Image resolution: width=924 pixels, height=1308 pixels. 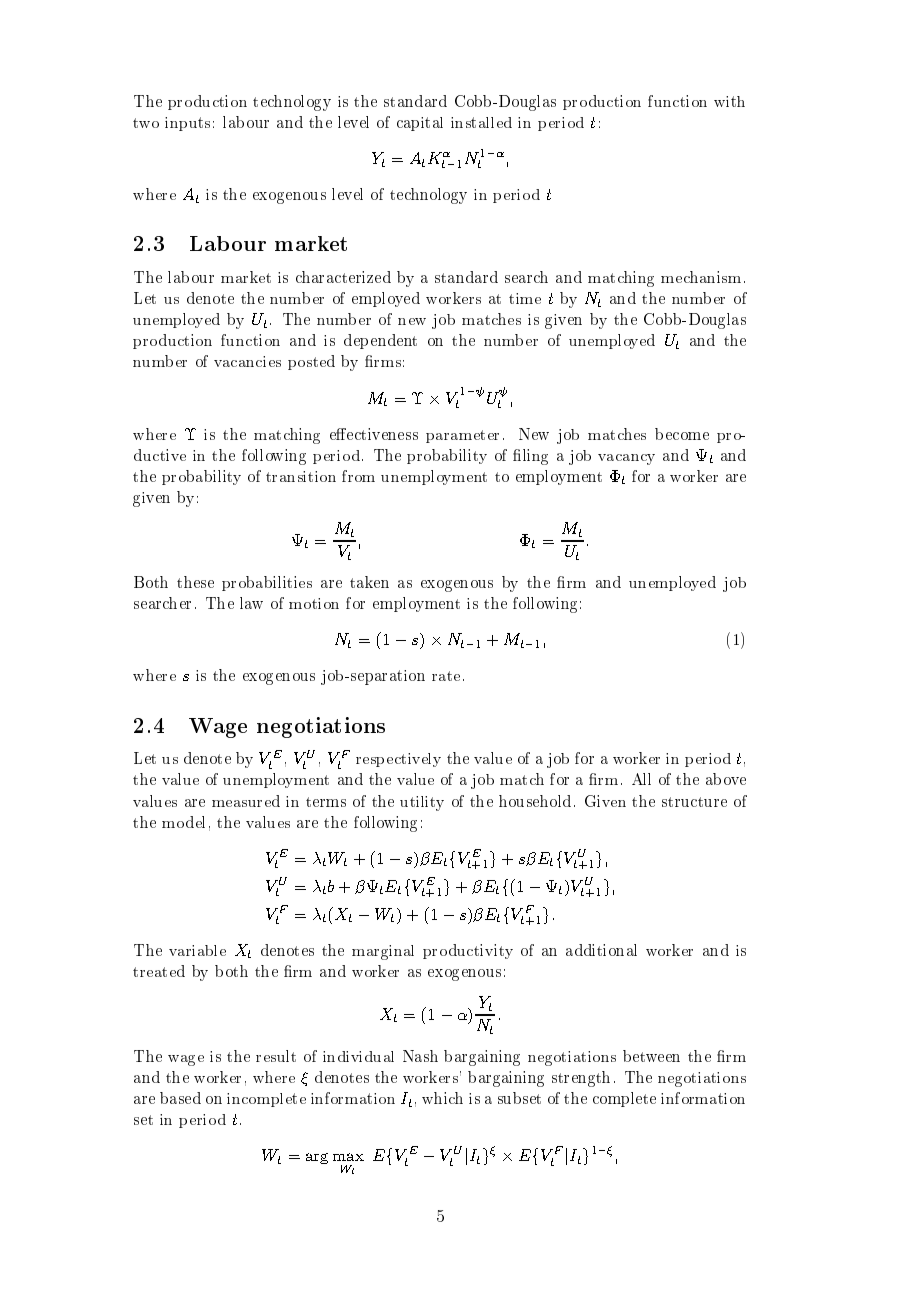 I want to click on with, so click(x=729, y=101).
